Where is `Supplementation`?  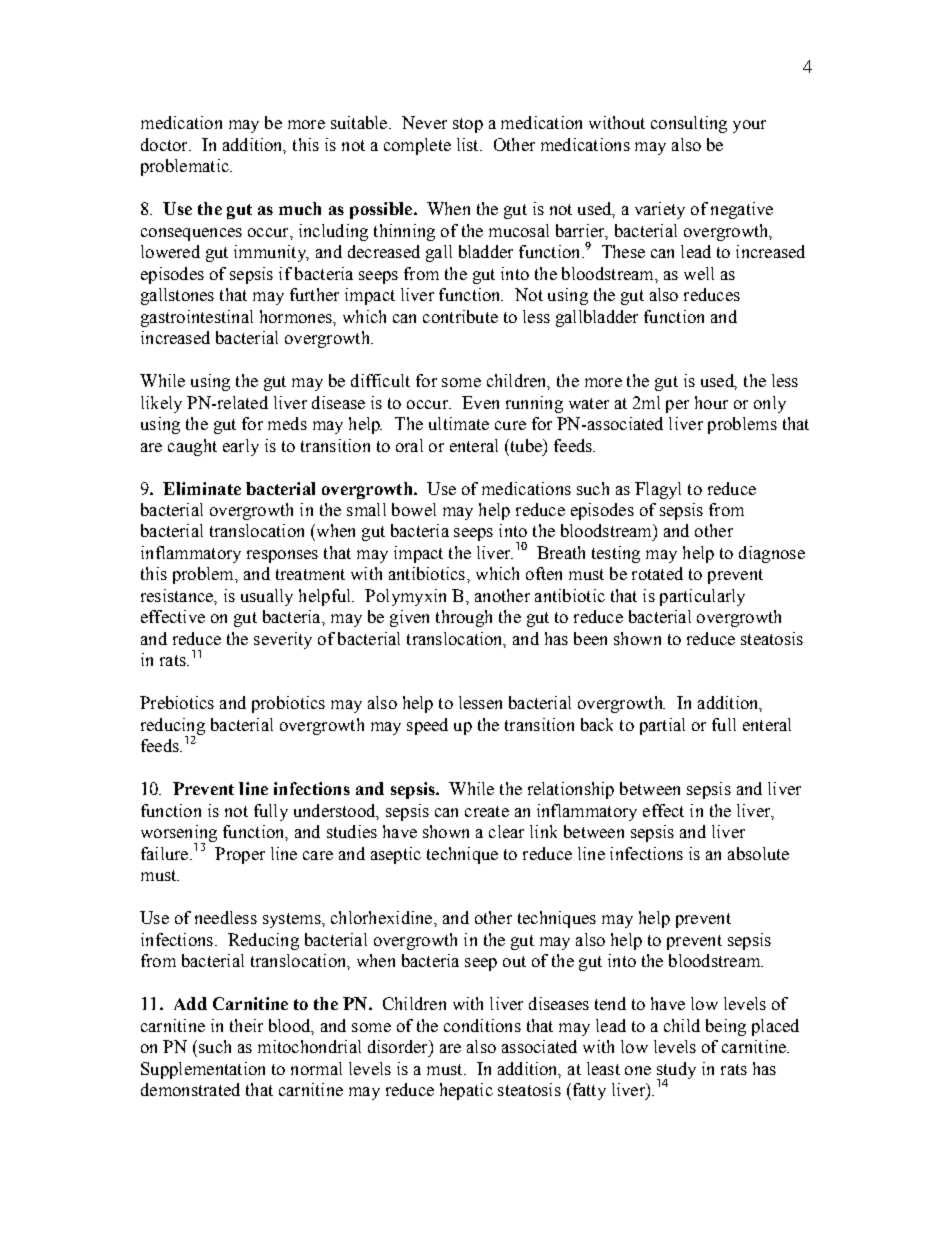
Supplementation is located at coordinates (203, 1070).
